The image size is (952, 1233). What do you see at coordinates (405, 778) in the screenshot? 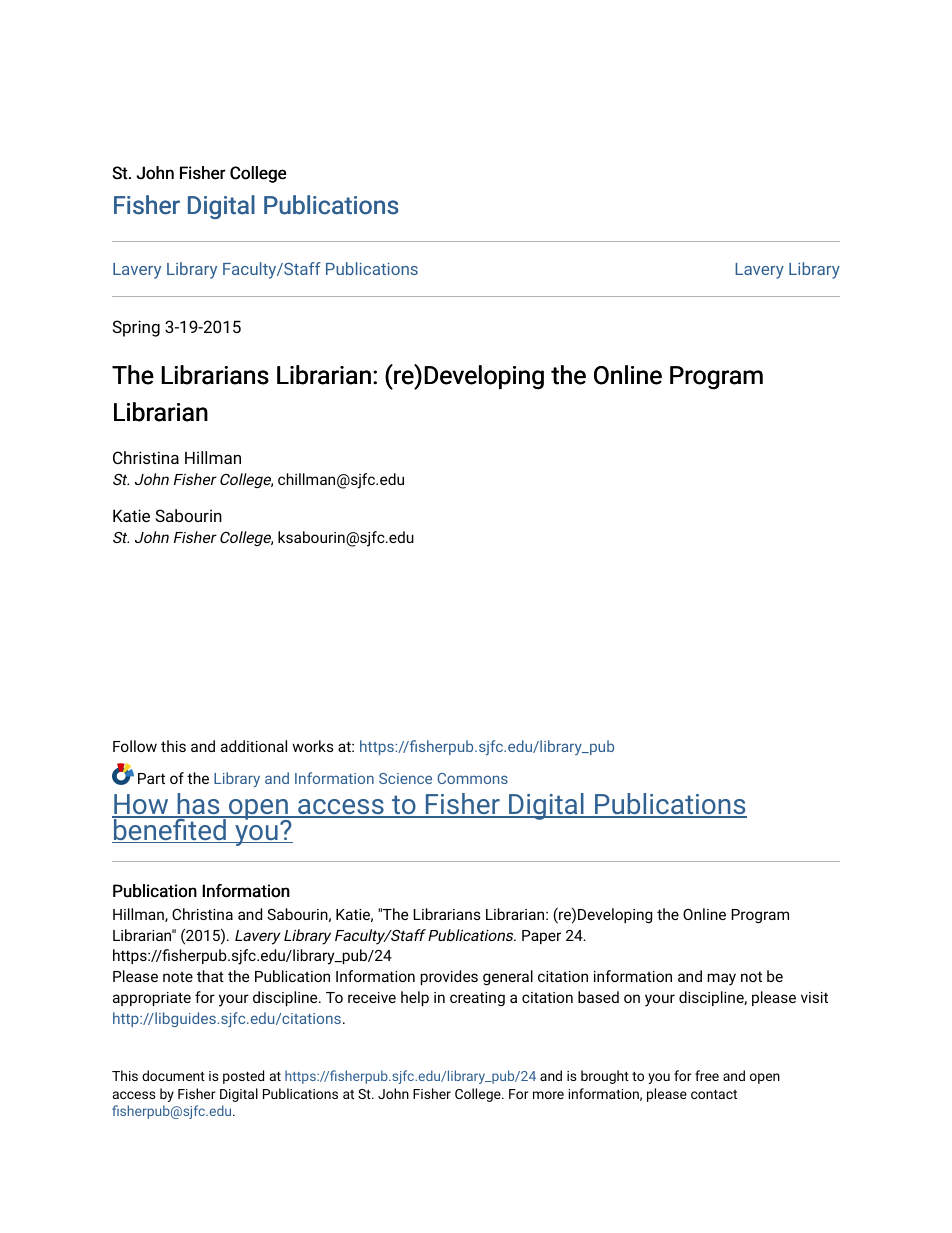
I see `Science` at bounding box center [405, 778].
